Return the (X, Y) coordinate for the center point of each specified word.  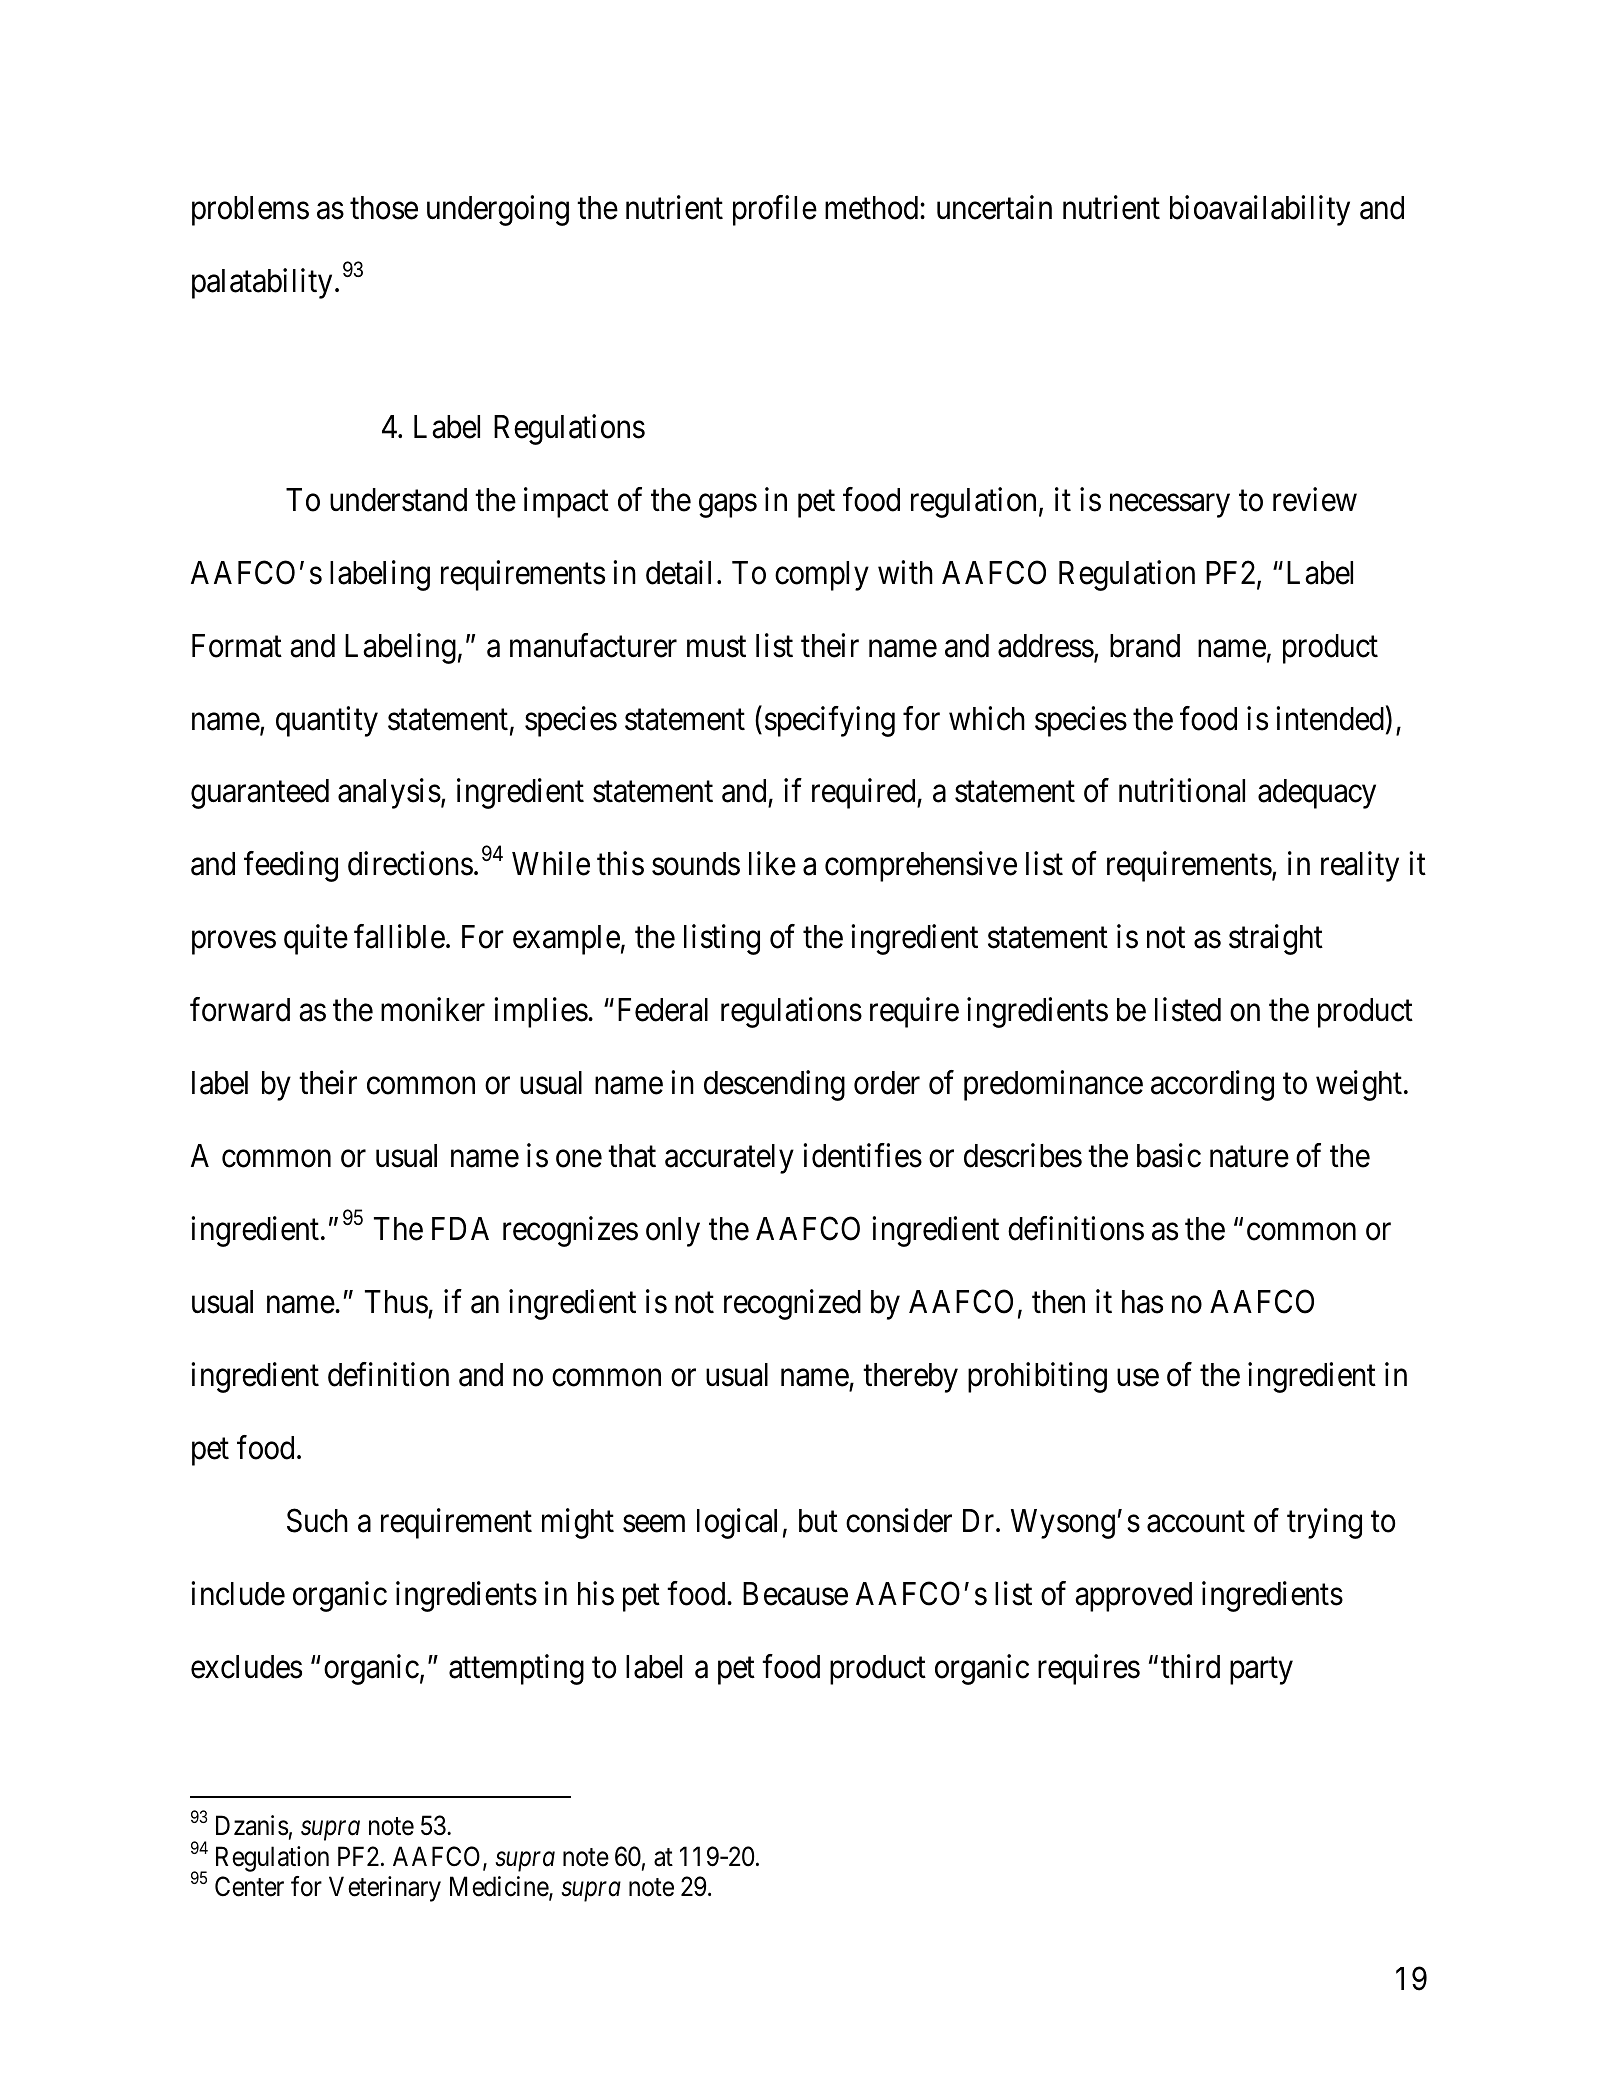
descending (774, 1086)
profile (775, 210)
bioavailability (1260, 210)
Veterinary (385, 1889)
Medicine (500, 1887)
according (1212, 1086)
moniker (433, 1010)
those (384, 208)
